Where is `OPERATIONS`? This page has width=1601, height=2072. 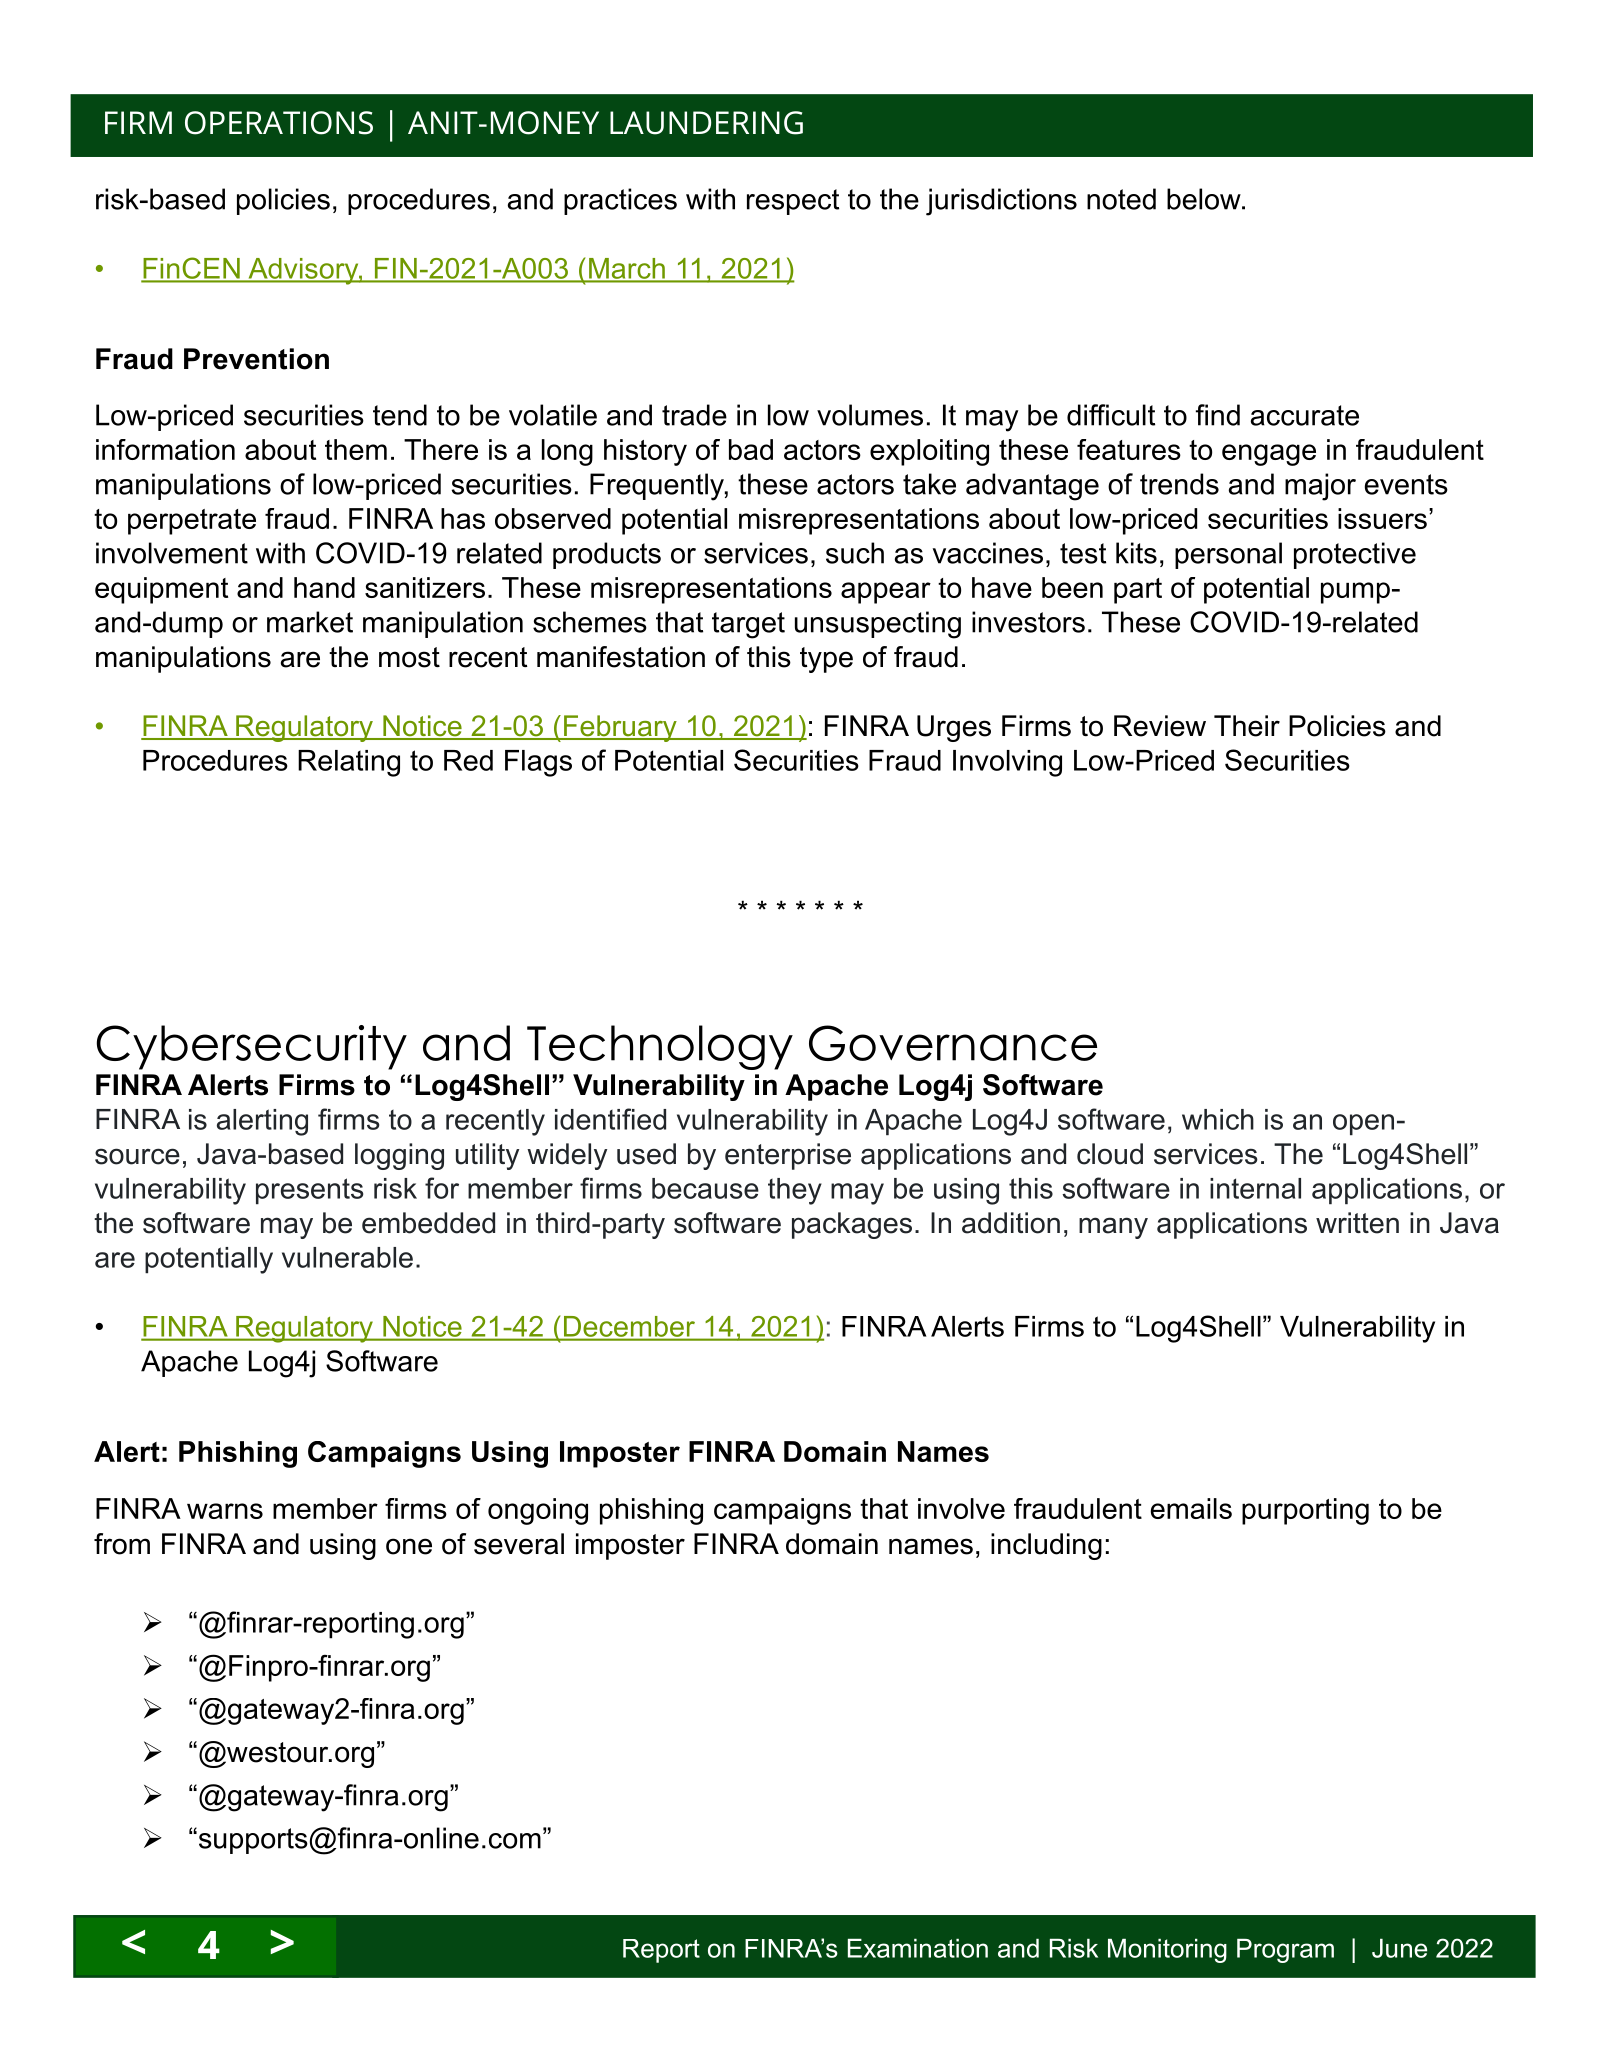
OPERATIONS is located at coordinates (279, 123).
